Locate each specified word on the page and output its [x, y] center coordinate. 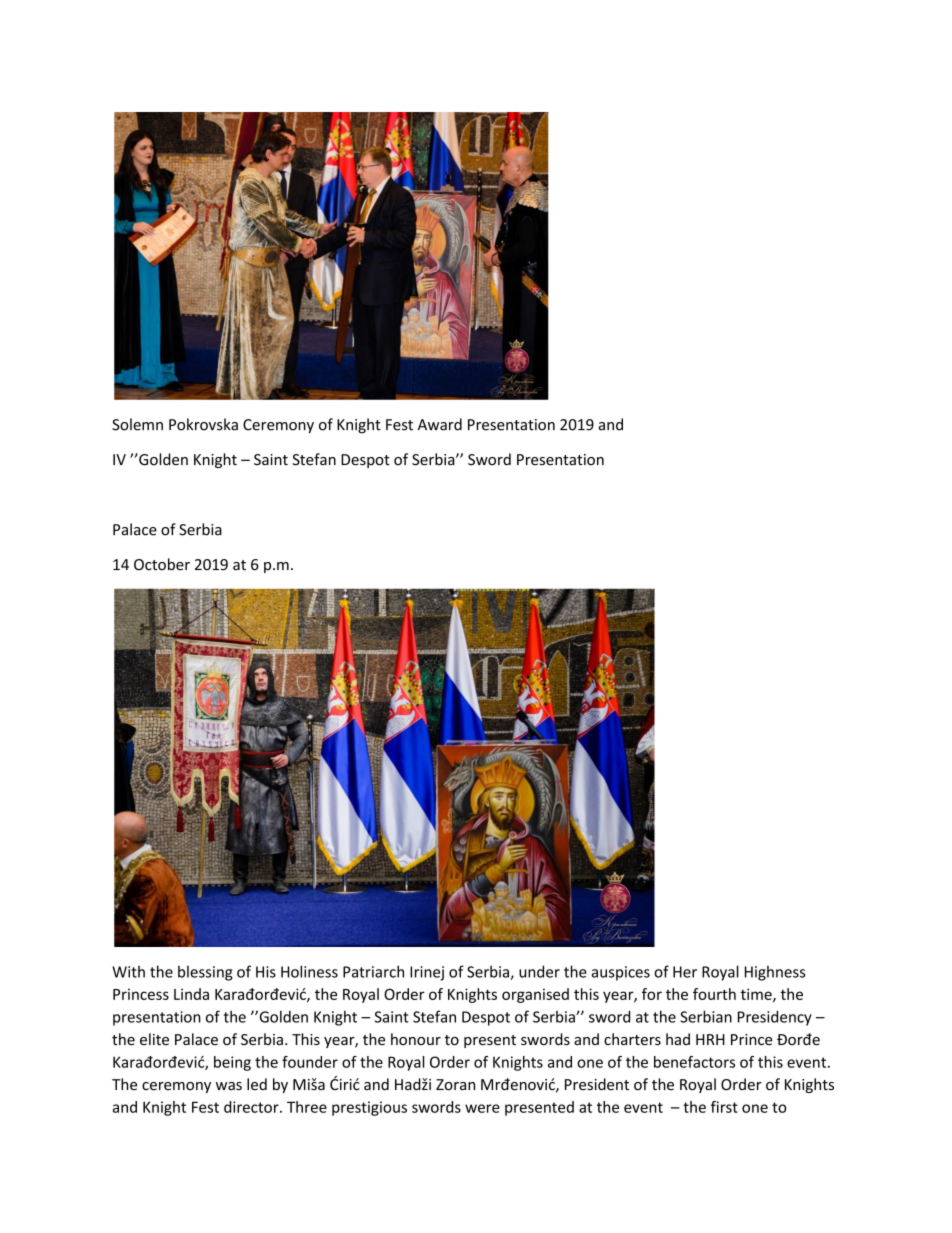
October [162, 564]
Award [440, 424]
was [229, 1086]
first [724, 1107]
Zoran [455, 1085]
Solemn [137, 424]
